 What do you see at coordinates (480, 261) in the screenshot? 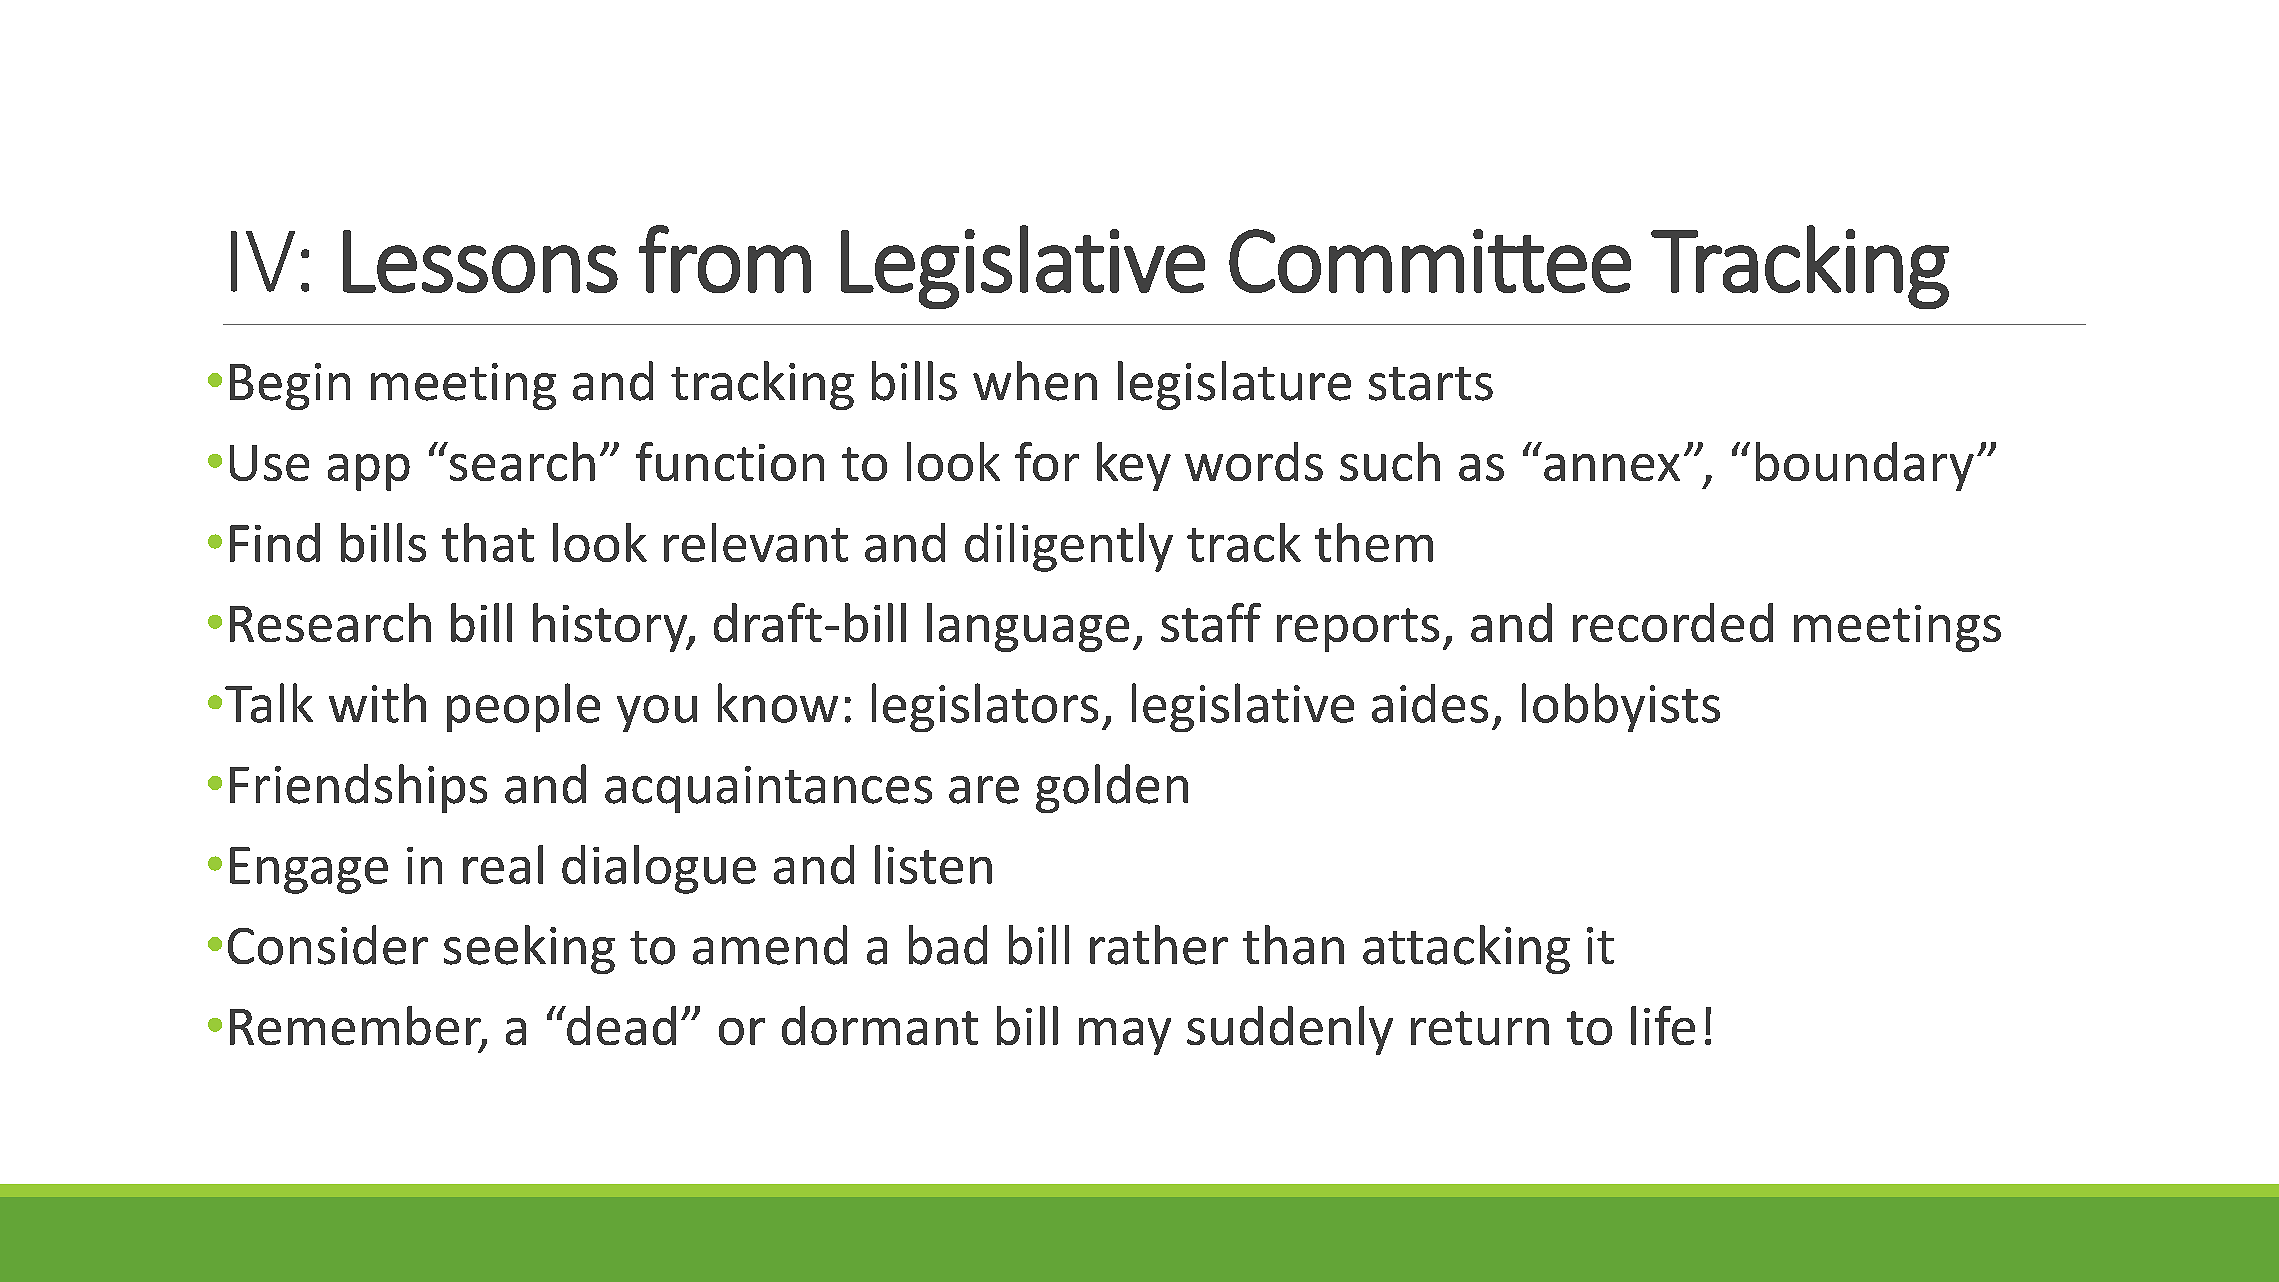
I see `Lessons` at bounding box center [480, 261].
